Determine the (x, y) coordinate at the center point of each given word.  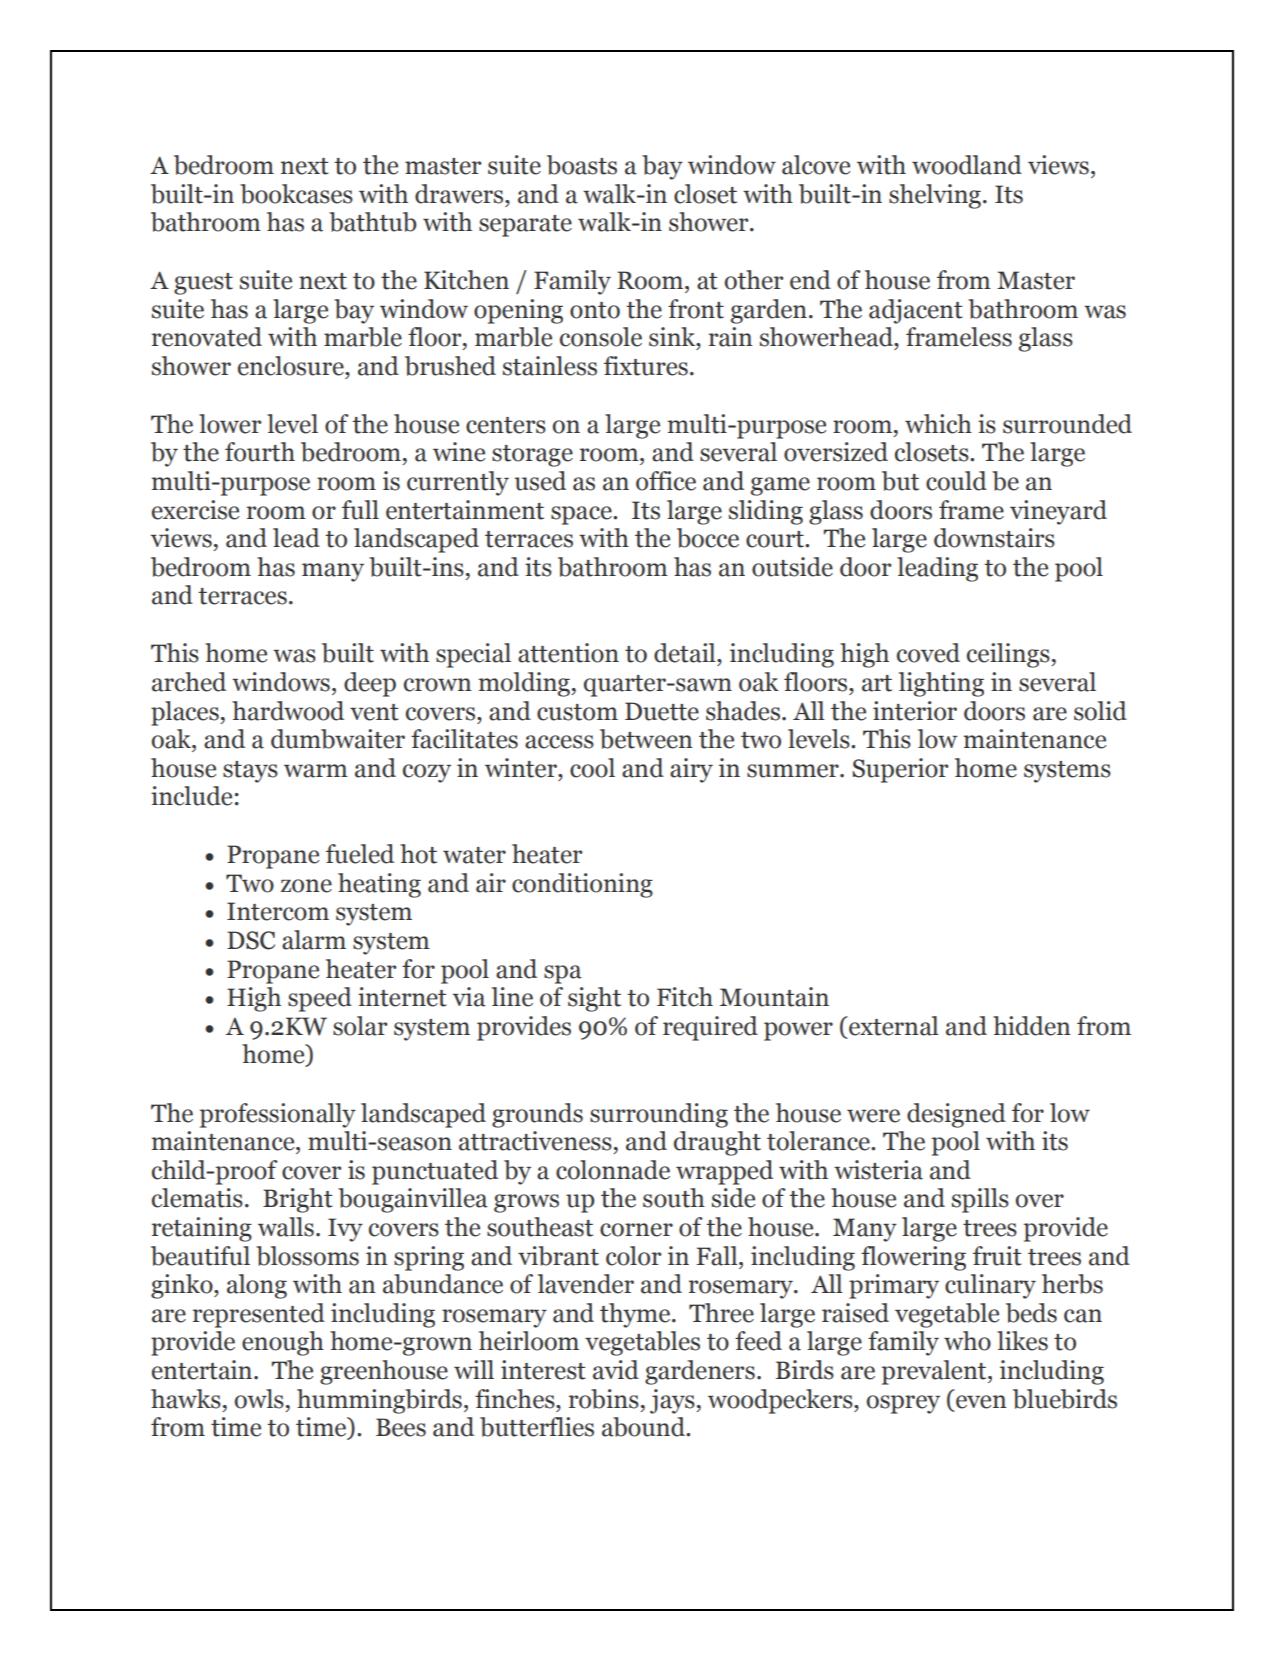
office (666, 481)
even (981, 1402)
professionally (278, 1115)
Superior (900, 770)
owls (259, 1399)
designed (956, 1115)
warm (316, 771)
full (360, 510)
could (956, 481)
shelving (935, 196)
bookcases (296, 194)
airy (691, 770)
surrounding (659, 1115)
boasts (582, 165)
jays (673, 1401)
